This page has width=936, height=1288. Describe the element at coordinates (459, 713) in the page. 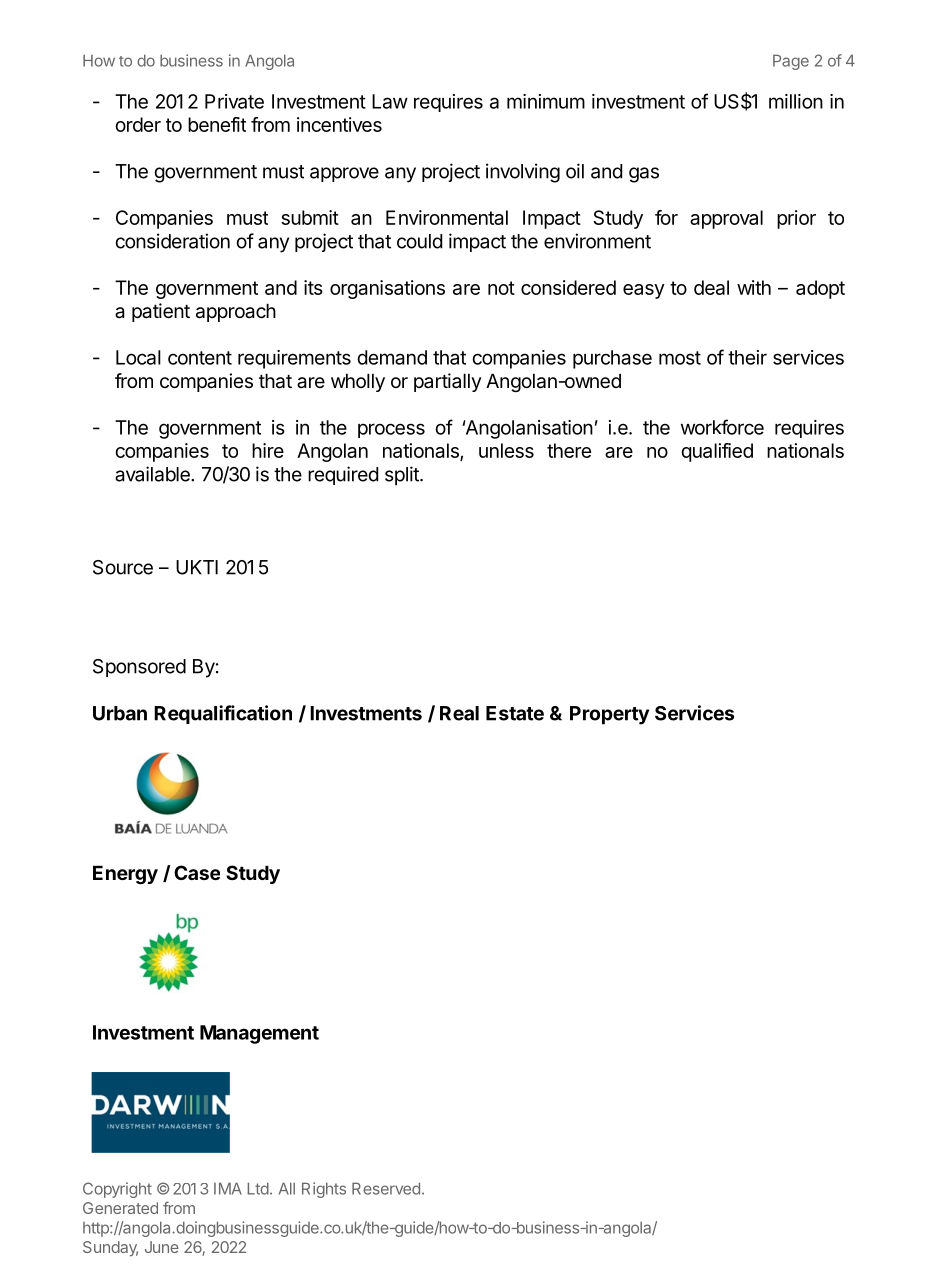

I see `Real` at that location.
